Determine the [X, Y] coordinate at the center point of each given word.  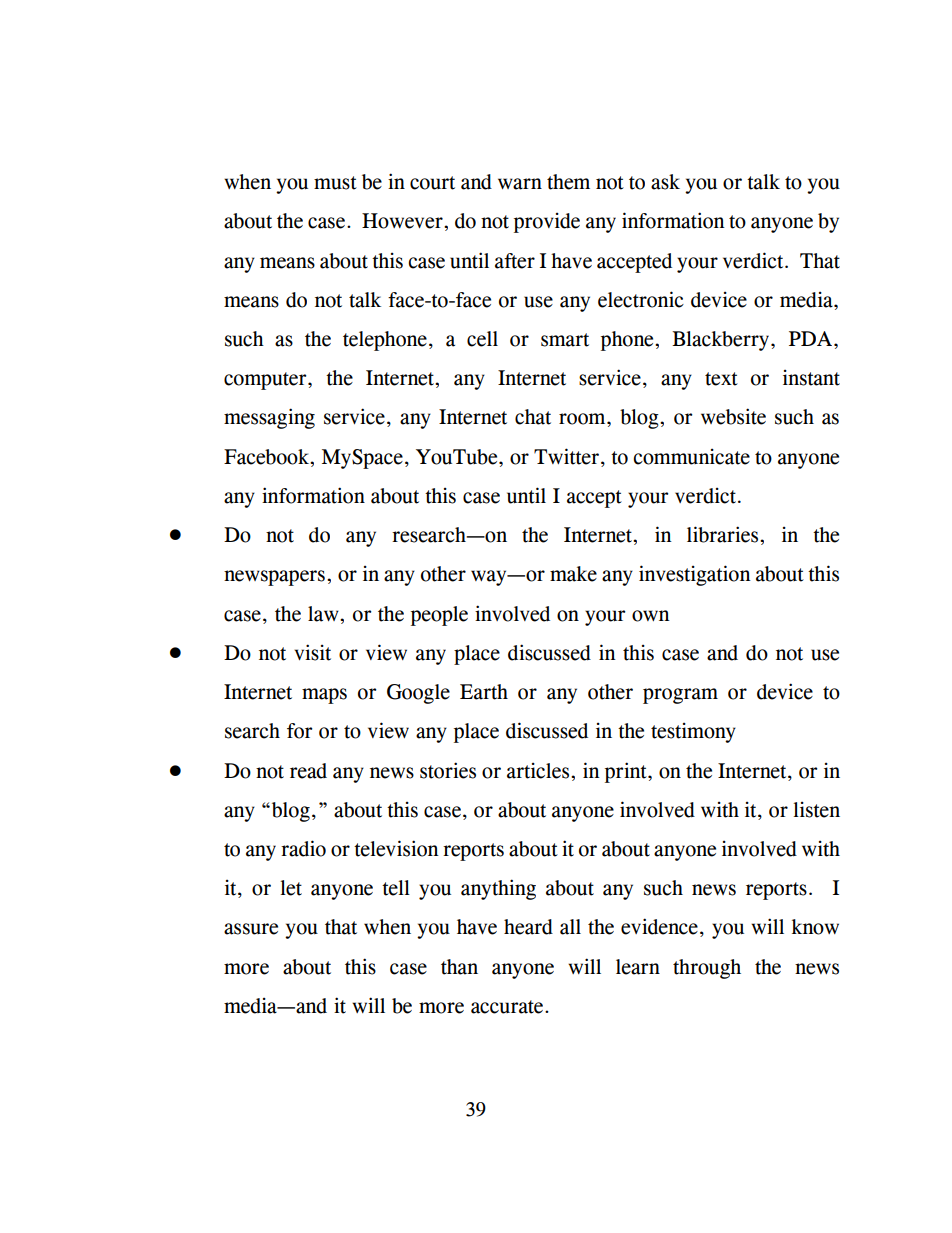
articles [539, 771]
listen [817, 810]
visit [312, 652]
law [324, 614]
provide [547, 223]
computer [266, 381]
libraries [724, 534]
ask [665, 182]
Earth [484, 692]
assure [251, 929]
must [335, 183]
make [573, 574]
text [721, 379]
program [680, 696]
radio [303, 848]
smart [565, 340]
